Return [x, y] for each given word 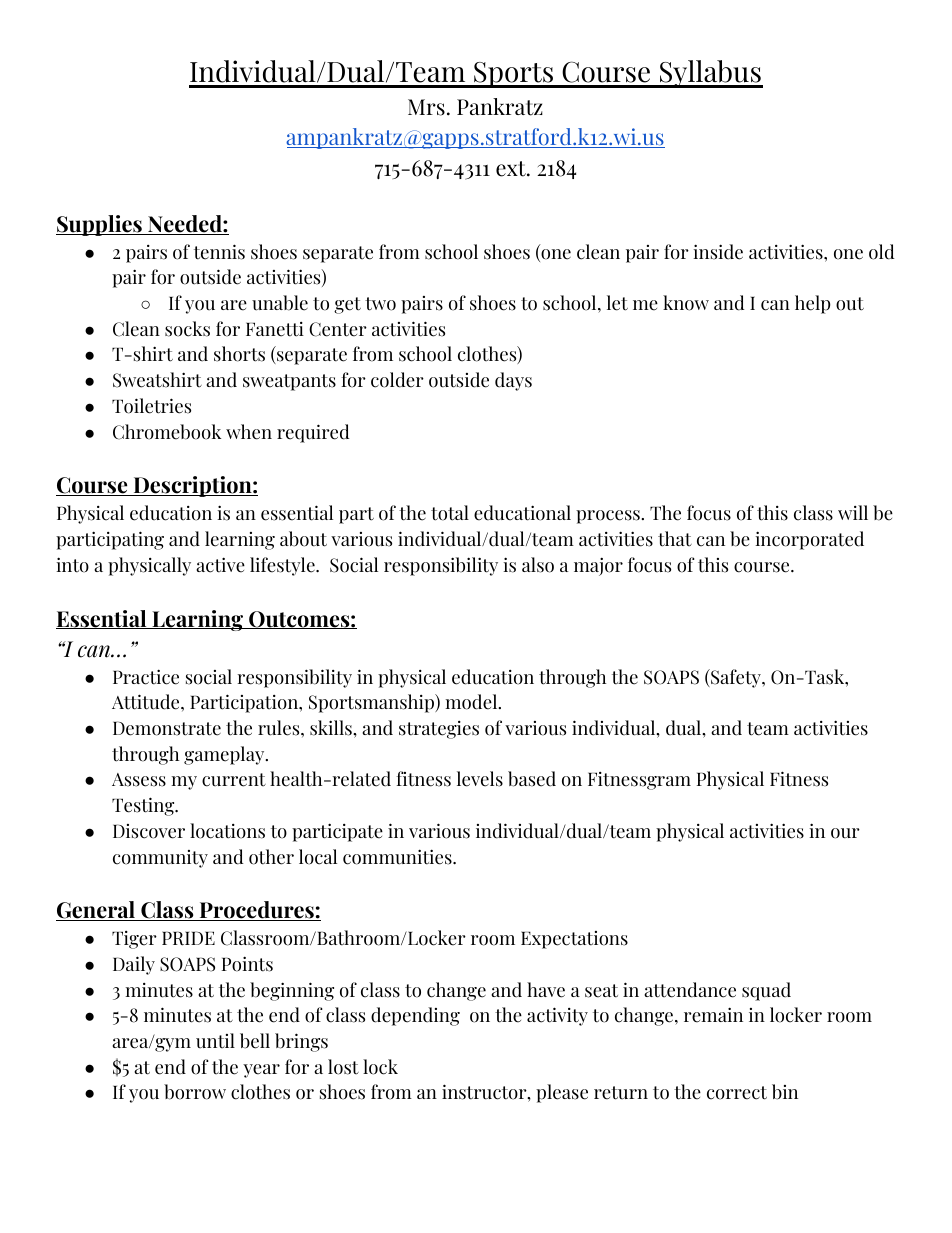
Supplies [100, 225]
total [450, 513]
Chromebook [167, 432]
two [380, 304]
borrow [195, 1092]
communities [398, 857]
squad [766, 991]
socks [187, 329]
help [813, 304]
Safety [736, 678]
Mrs [426, 107]
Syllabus [710, 74]
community [160, 859]
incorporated [809, 540]
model [472, 702]
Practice [146, 677]
